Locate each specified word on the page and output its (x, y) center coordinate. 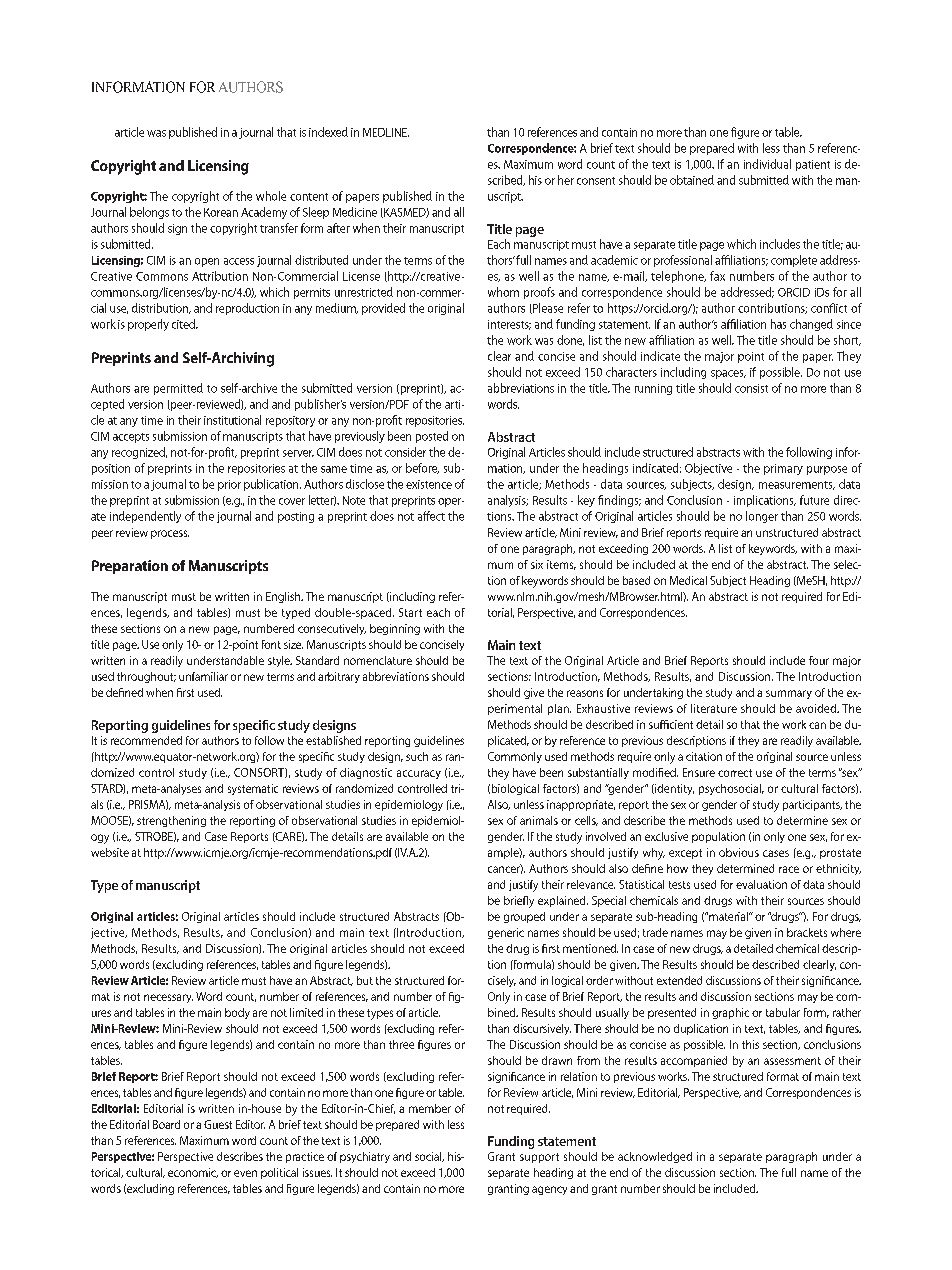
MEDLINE (386, 132)
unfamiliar (203, 676)
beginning (395, 629)
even (245, 1173)
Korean (221, 212)
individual (767, 164)
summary (789, 694)
